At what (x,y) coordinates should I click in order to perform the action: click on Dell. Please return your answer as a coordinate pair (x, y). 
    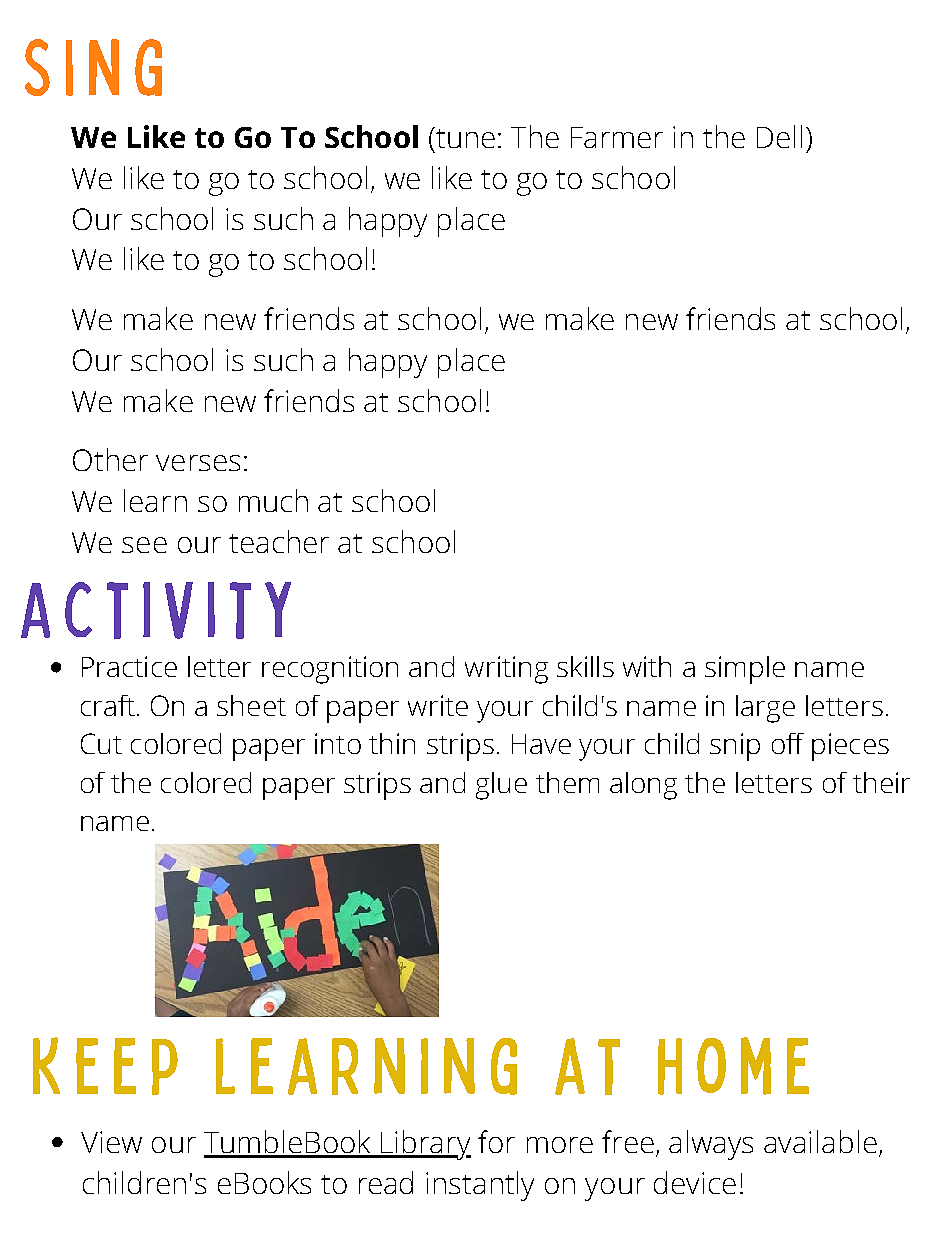
    Looking at the image, I should click on (779, 136).
